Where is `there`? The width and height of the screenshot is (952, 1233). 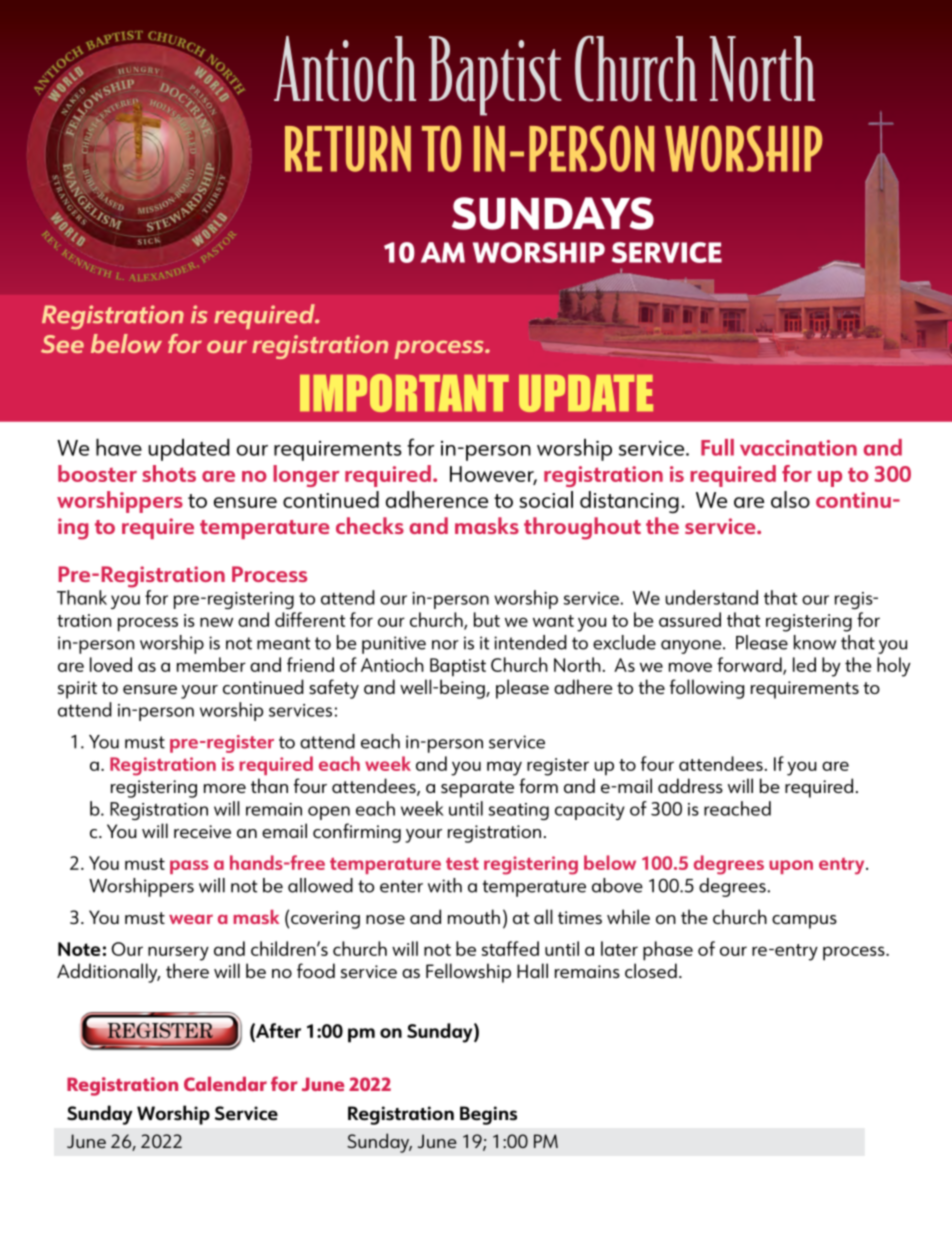 there is located at coordinates (187, 970).
